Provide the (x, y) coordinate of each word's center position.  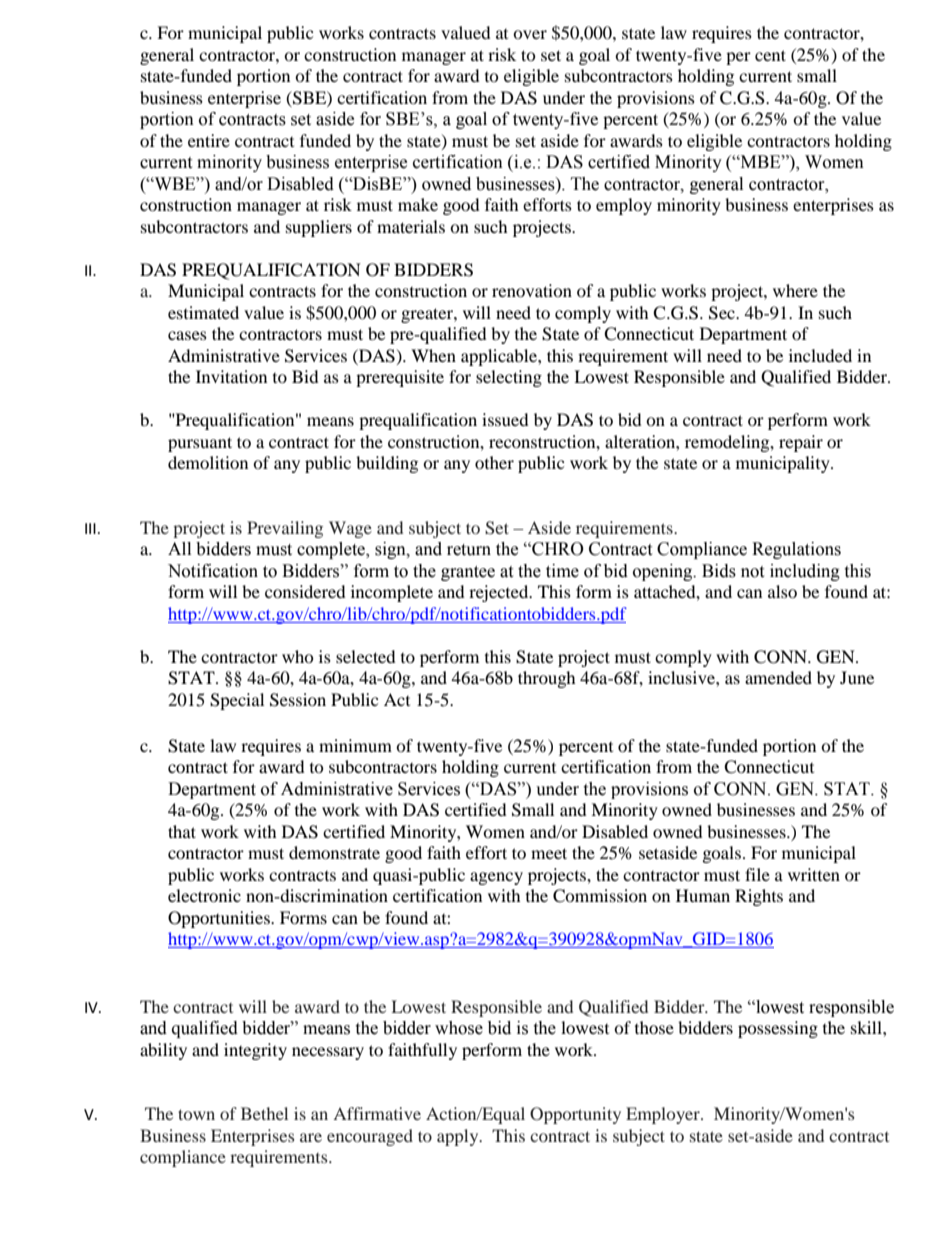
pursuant (200, 444)
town (196, 1114)
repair (801, 443)
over (530, 34)
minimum (355, 745)
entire (209, 140)
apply (459, 1137)
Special (237, 701)
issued (505, 419)
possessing (778, 1029)
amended (778, 677)
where (795, 290)
